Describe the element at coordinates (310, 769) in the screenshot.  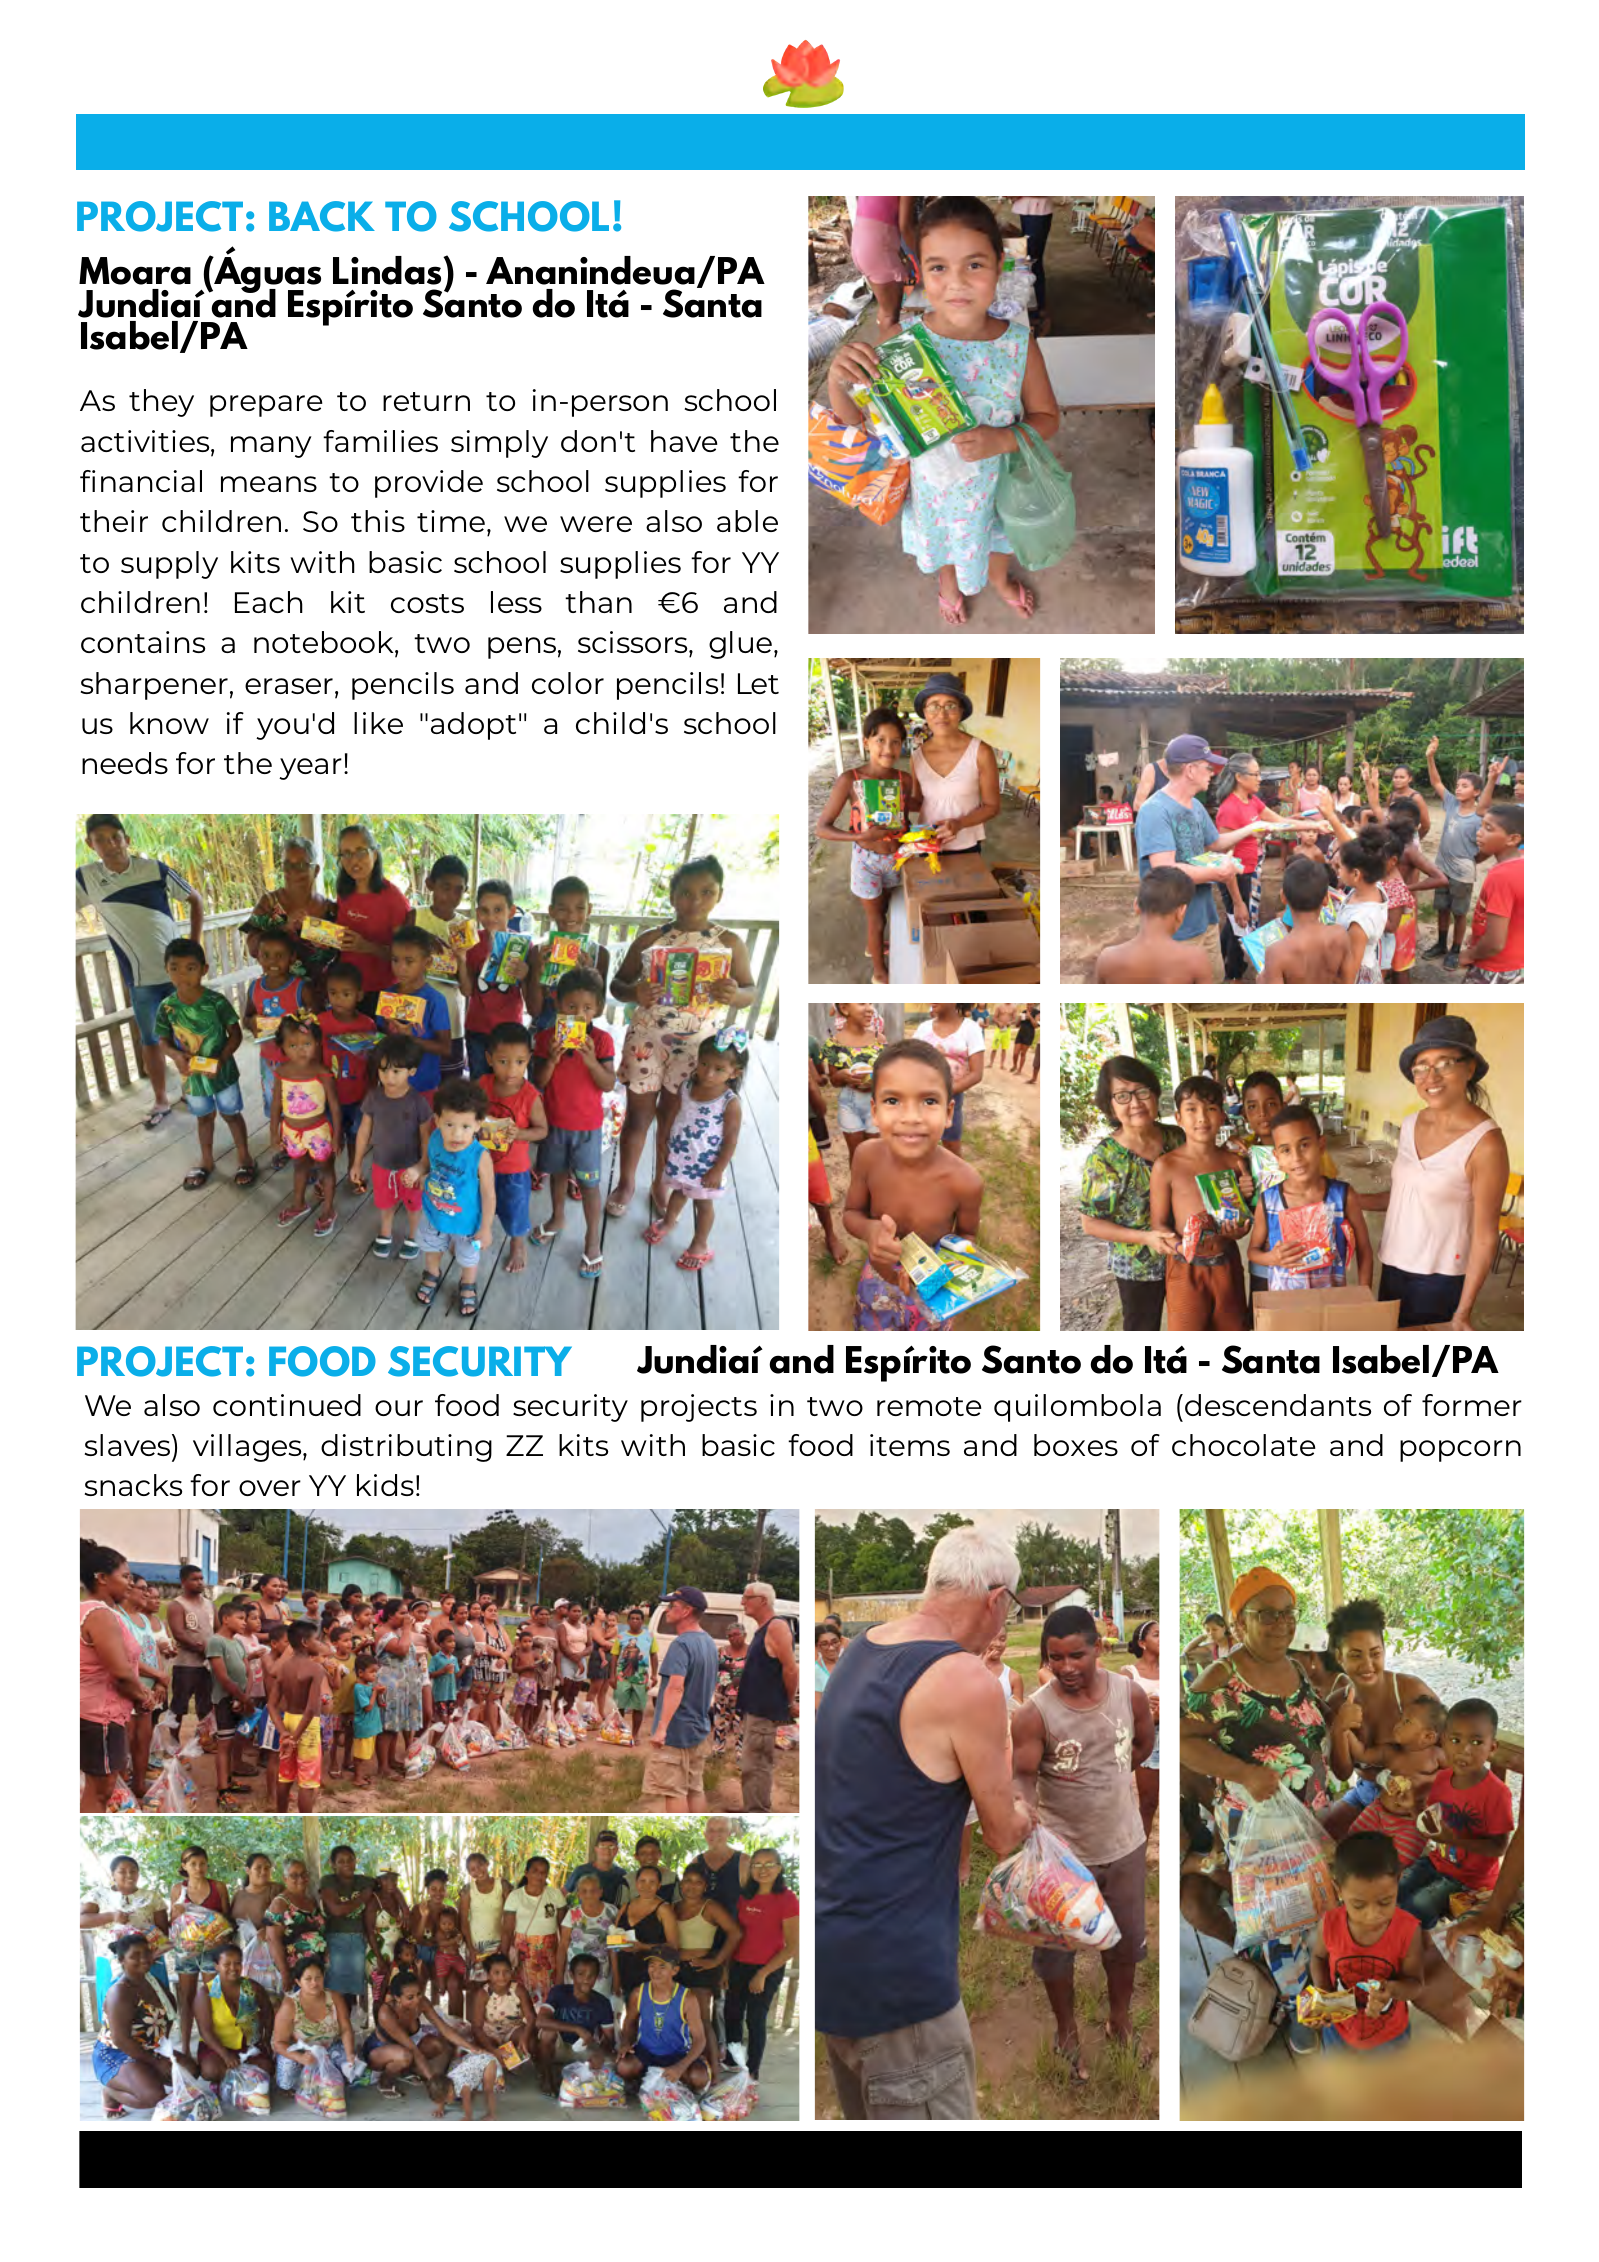
I see `year` at that location.
